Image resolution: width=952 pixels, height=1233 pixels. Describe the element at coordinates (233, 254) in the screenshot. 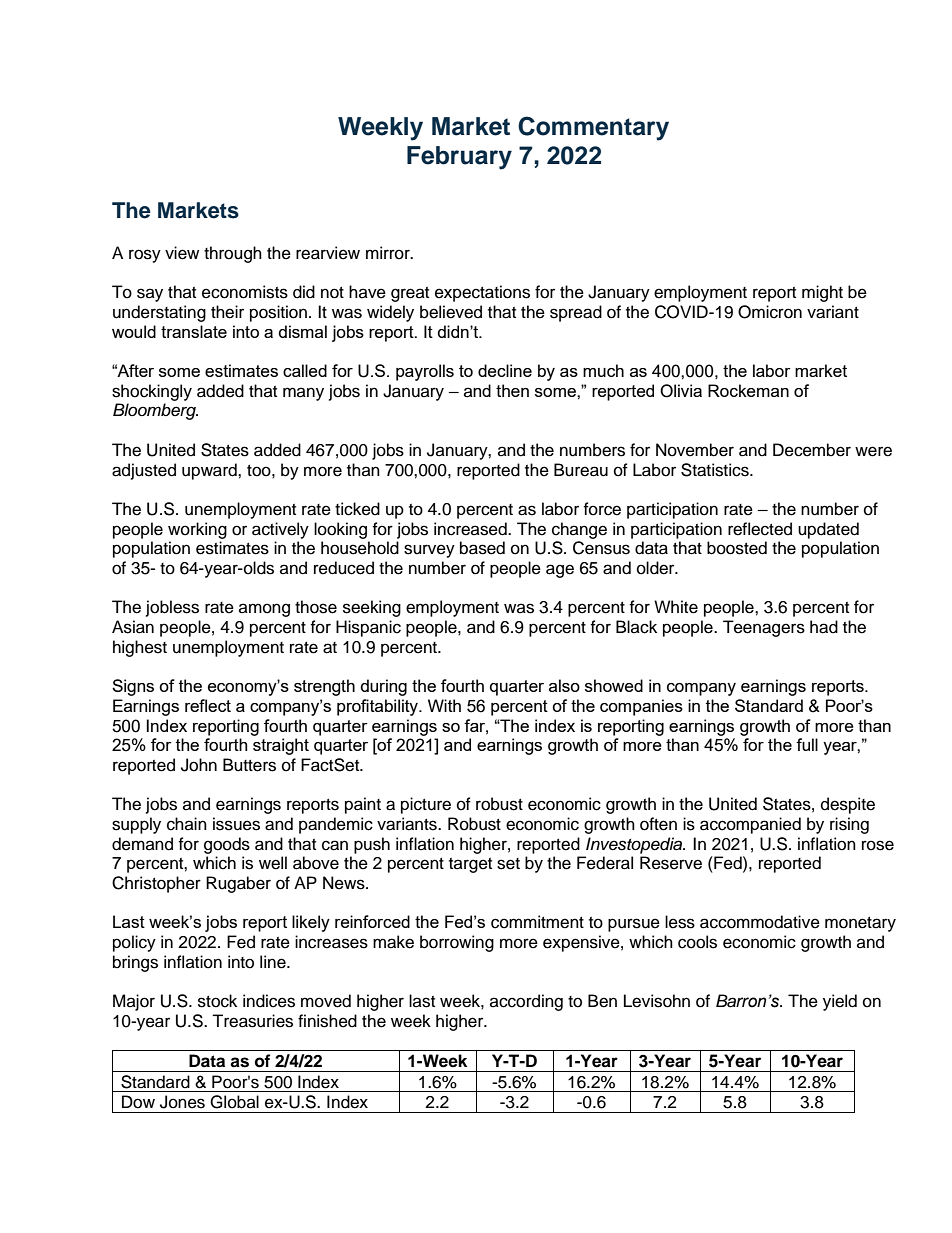

I see `through` at that location.
